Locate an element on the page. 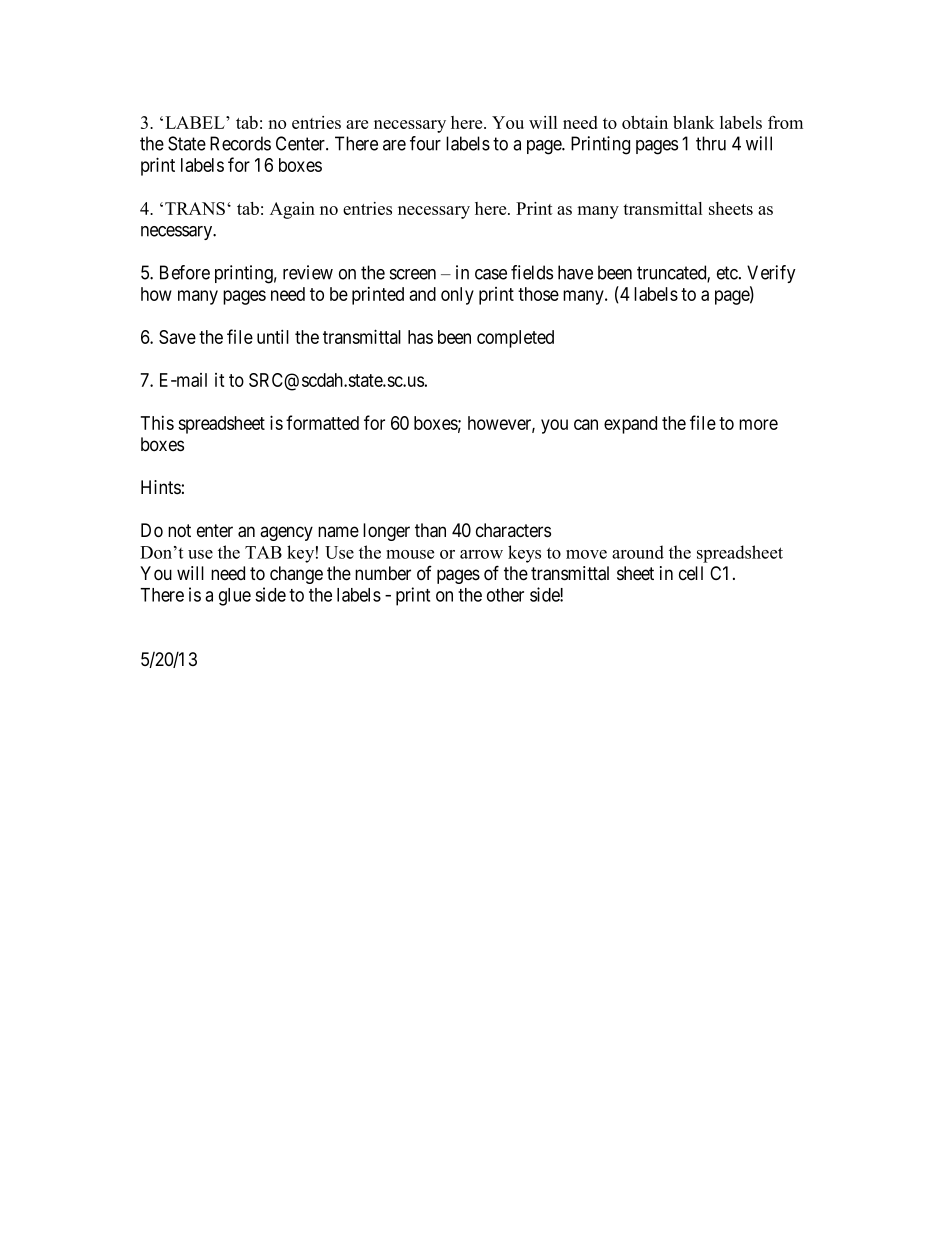  Records is located at coordinates (240, 143).
